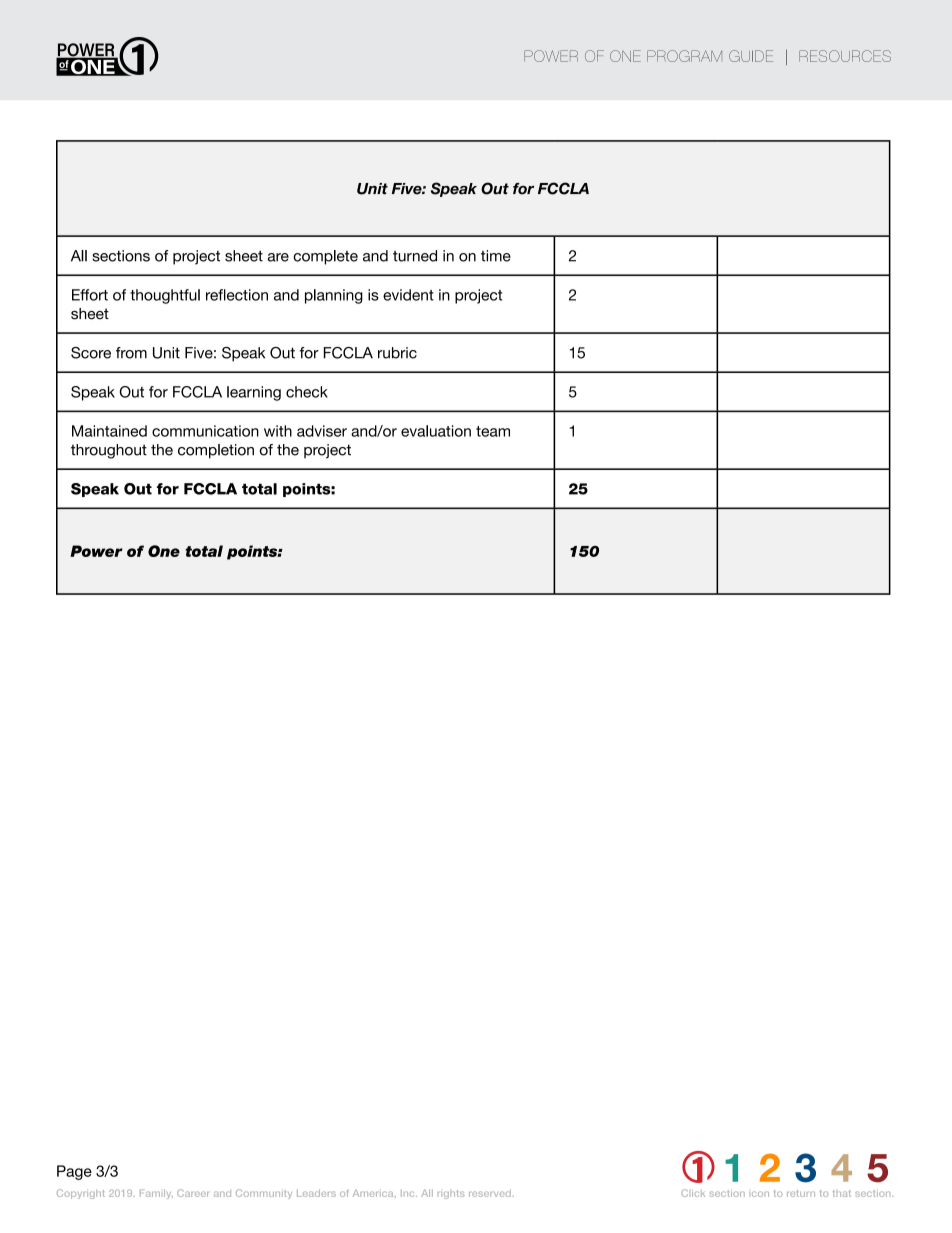  What do you see at coordinates (493, 431) in the screenshot?
I see `team` at bounding box center [493, 431].
